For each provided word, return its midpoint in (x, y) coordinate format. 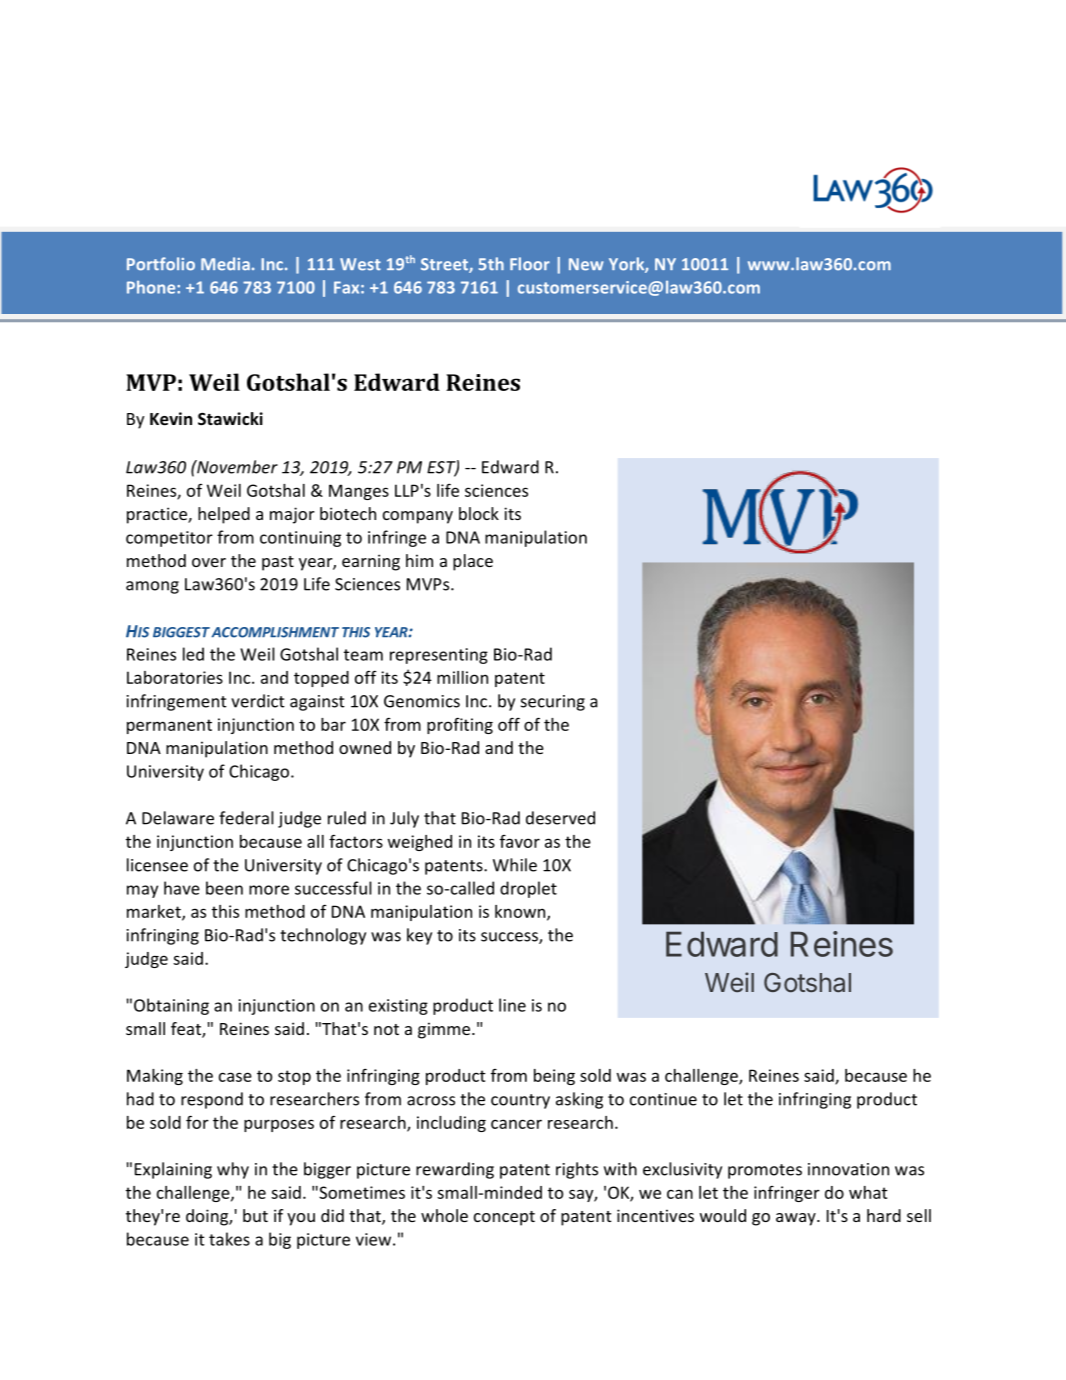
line (512, 1005)
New (586, 264)
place (473, 562)
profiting (460, 726)
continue (663, 1099)
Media (225, 264)
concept (504, 1218)
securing (553, 703)
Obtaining (171, 1006)
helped (224, 515)
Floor (530, 264)
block (479, 513)
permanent (169, 726)
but (255, 1215)
